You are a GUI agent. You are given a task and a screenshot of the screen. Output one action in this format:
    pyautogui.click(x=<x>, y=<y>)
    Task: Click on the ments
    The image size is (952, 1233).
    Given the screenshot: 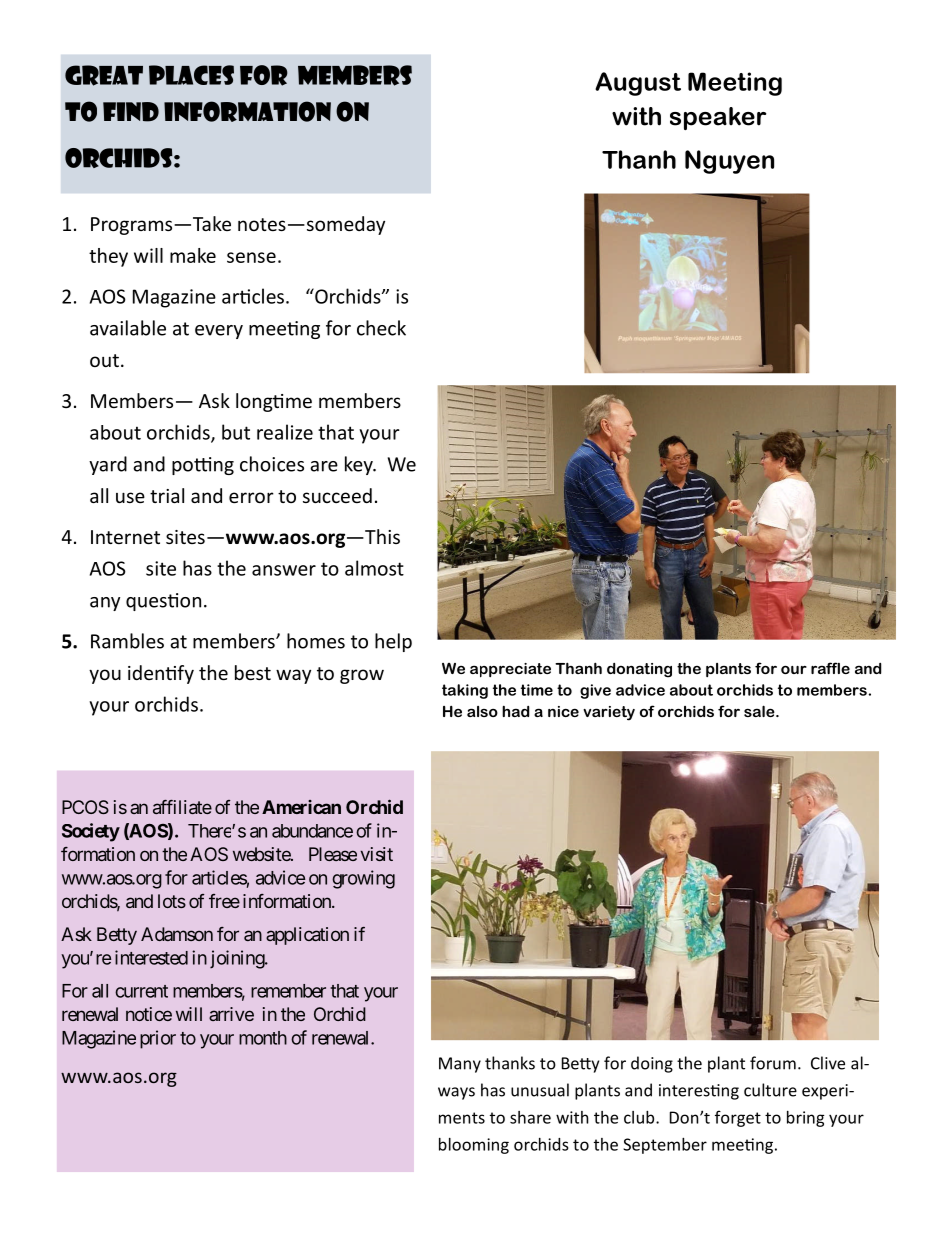 What is the action you would take?
    pyautogui.click(x=462, y=1118)
